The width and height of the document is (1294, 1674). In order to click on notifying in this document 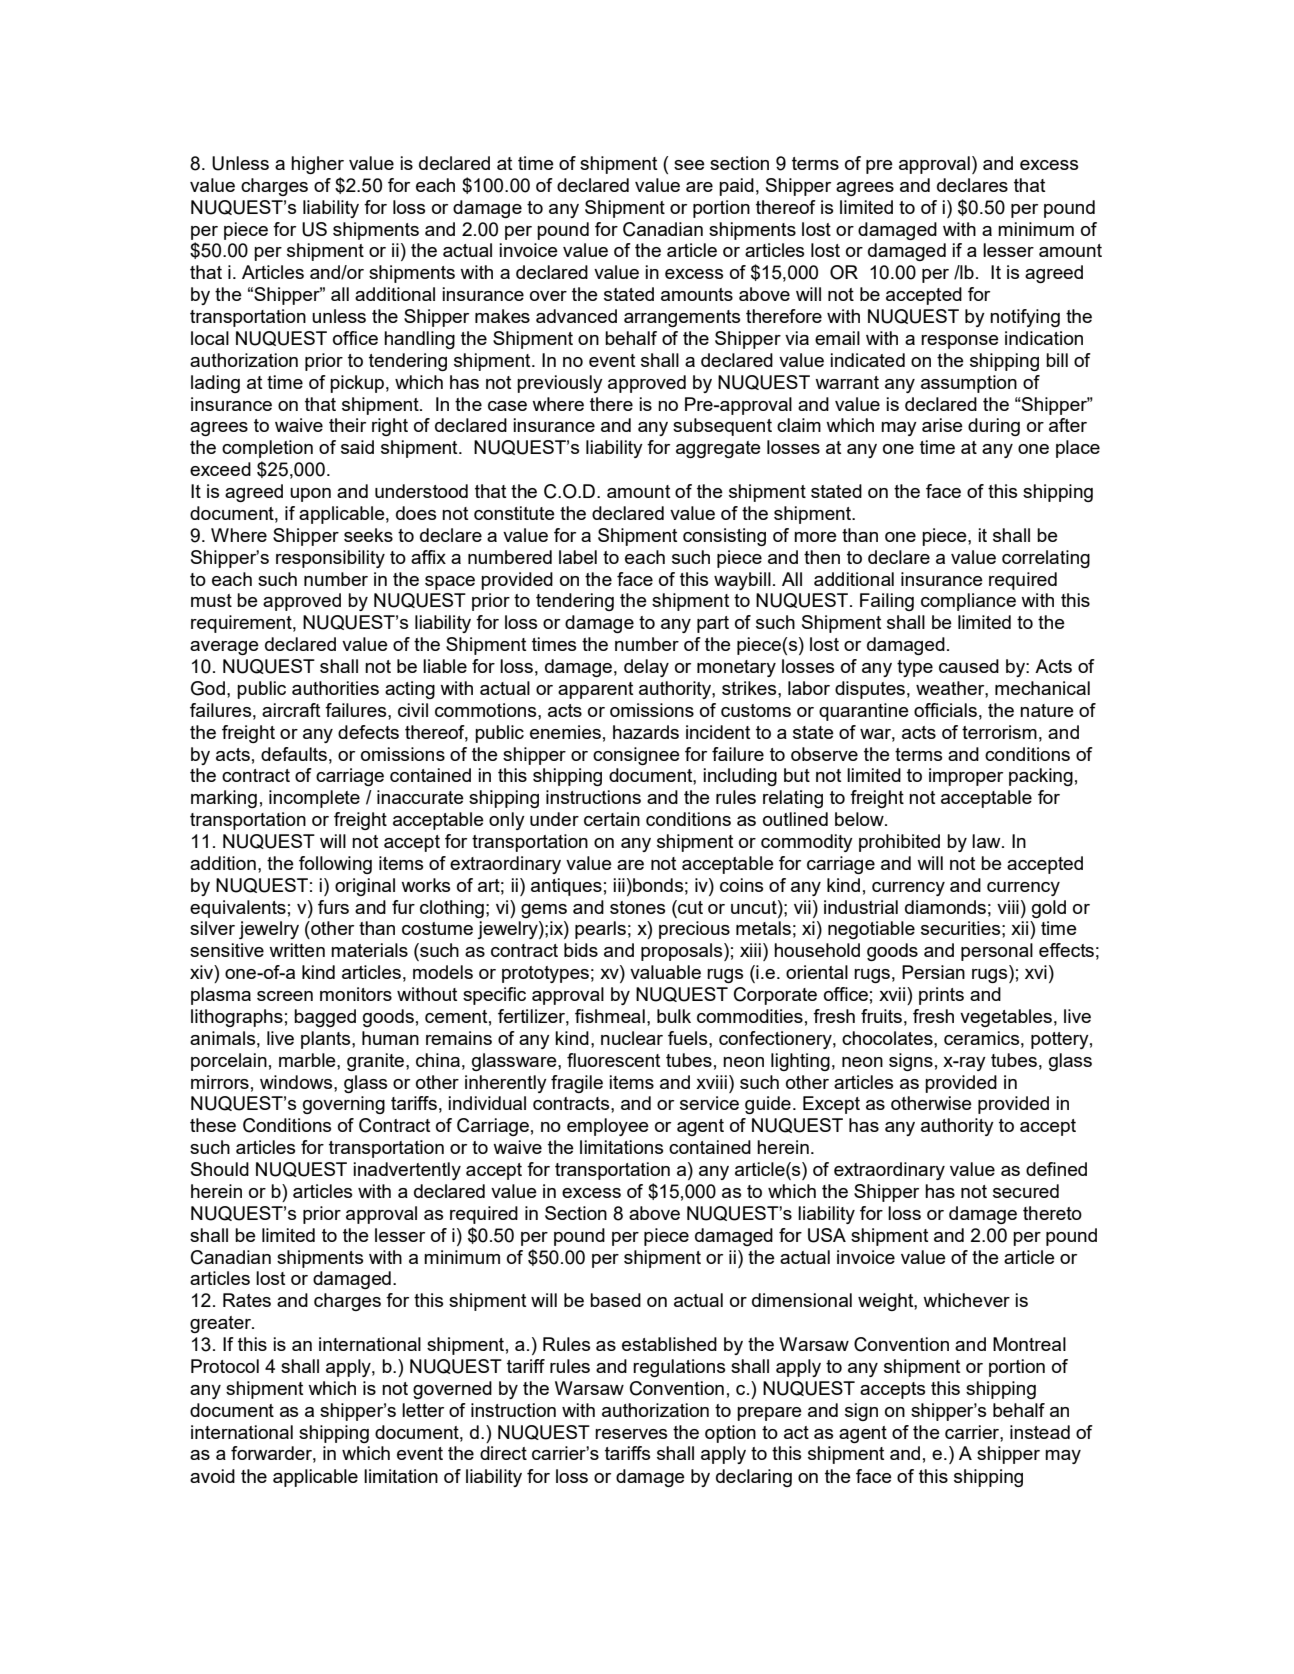, I will do `click(1025, 318)`.
